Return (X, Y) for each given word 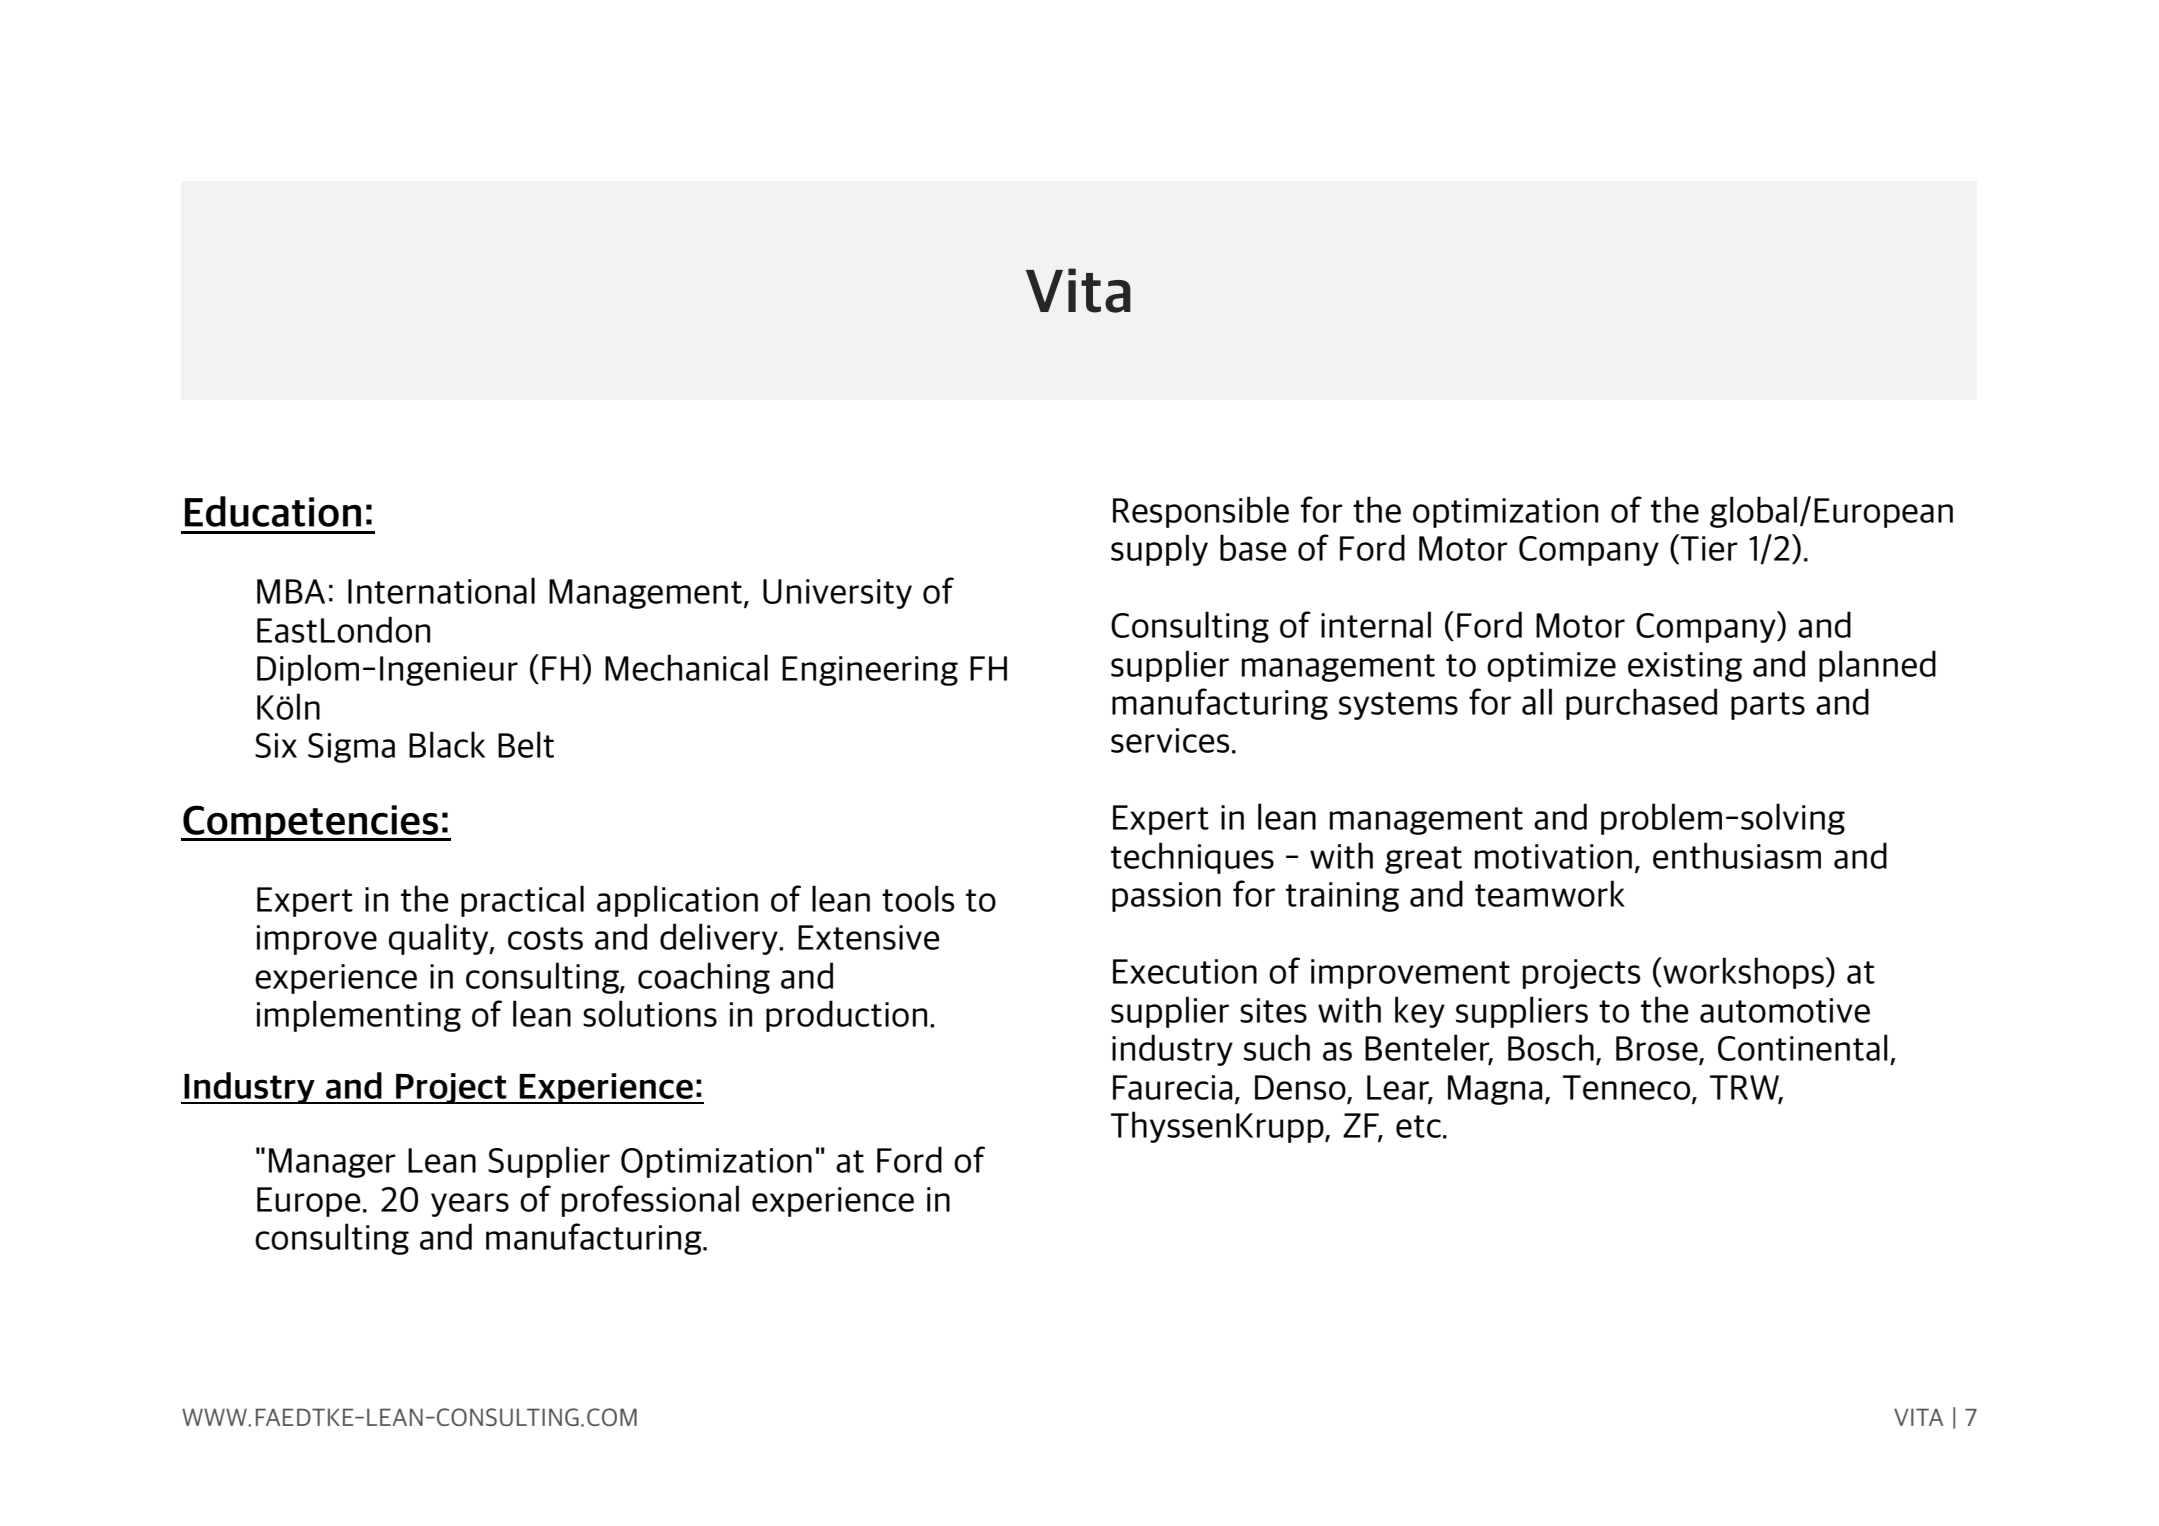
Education (273, 511)
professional (650, 1201)
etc (1418, 1126)
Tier (1709, 548)
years (470, 1205)
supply (1159, 550)
